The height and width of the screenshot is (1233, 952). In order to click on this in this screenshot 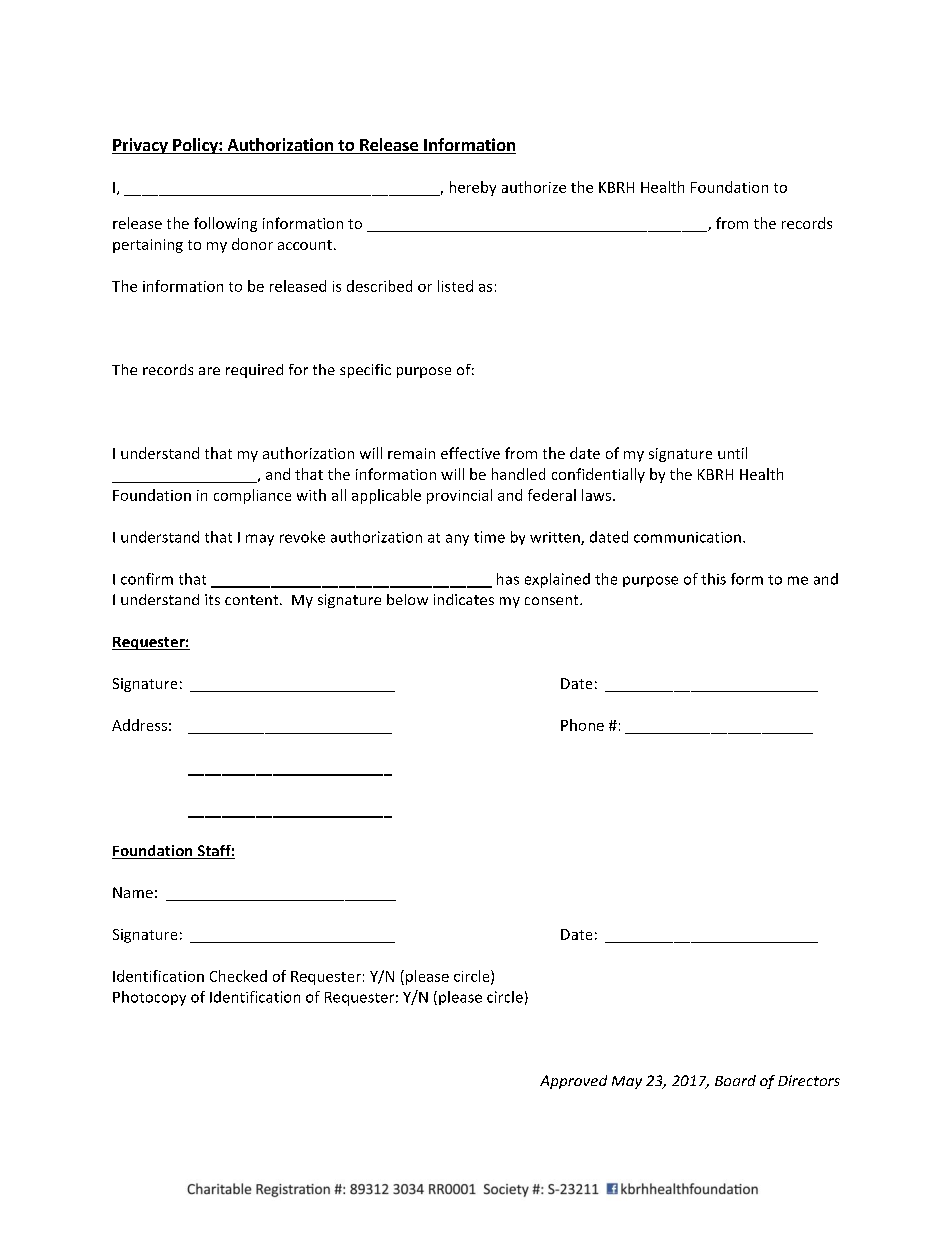, I will do `click(713, 579)`.
